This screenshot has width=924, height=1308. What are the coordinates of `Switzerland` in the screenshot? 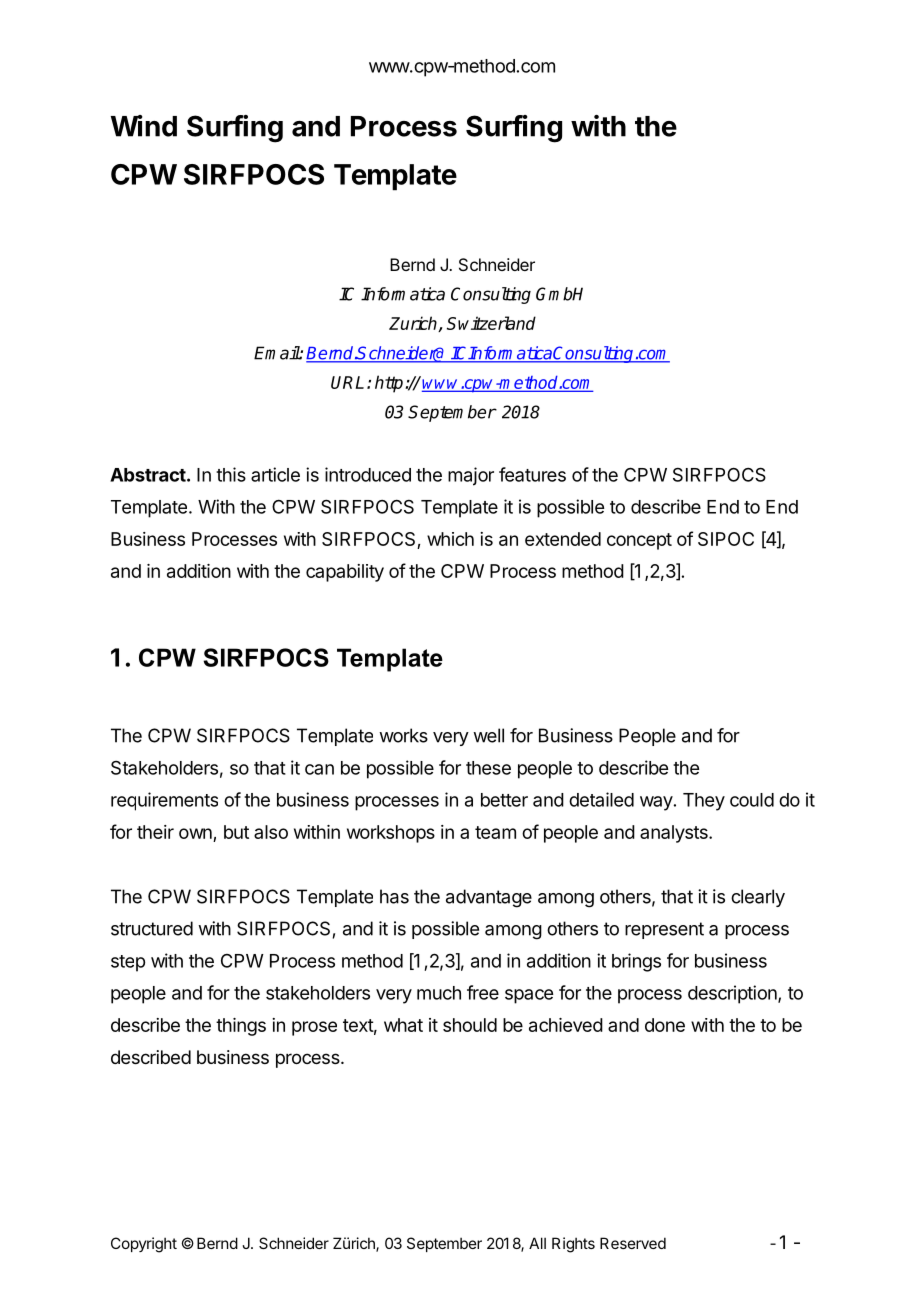 It's located at (491, 323).
